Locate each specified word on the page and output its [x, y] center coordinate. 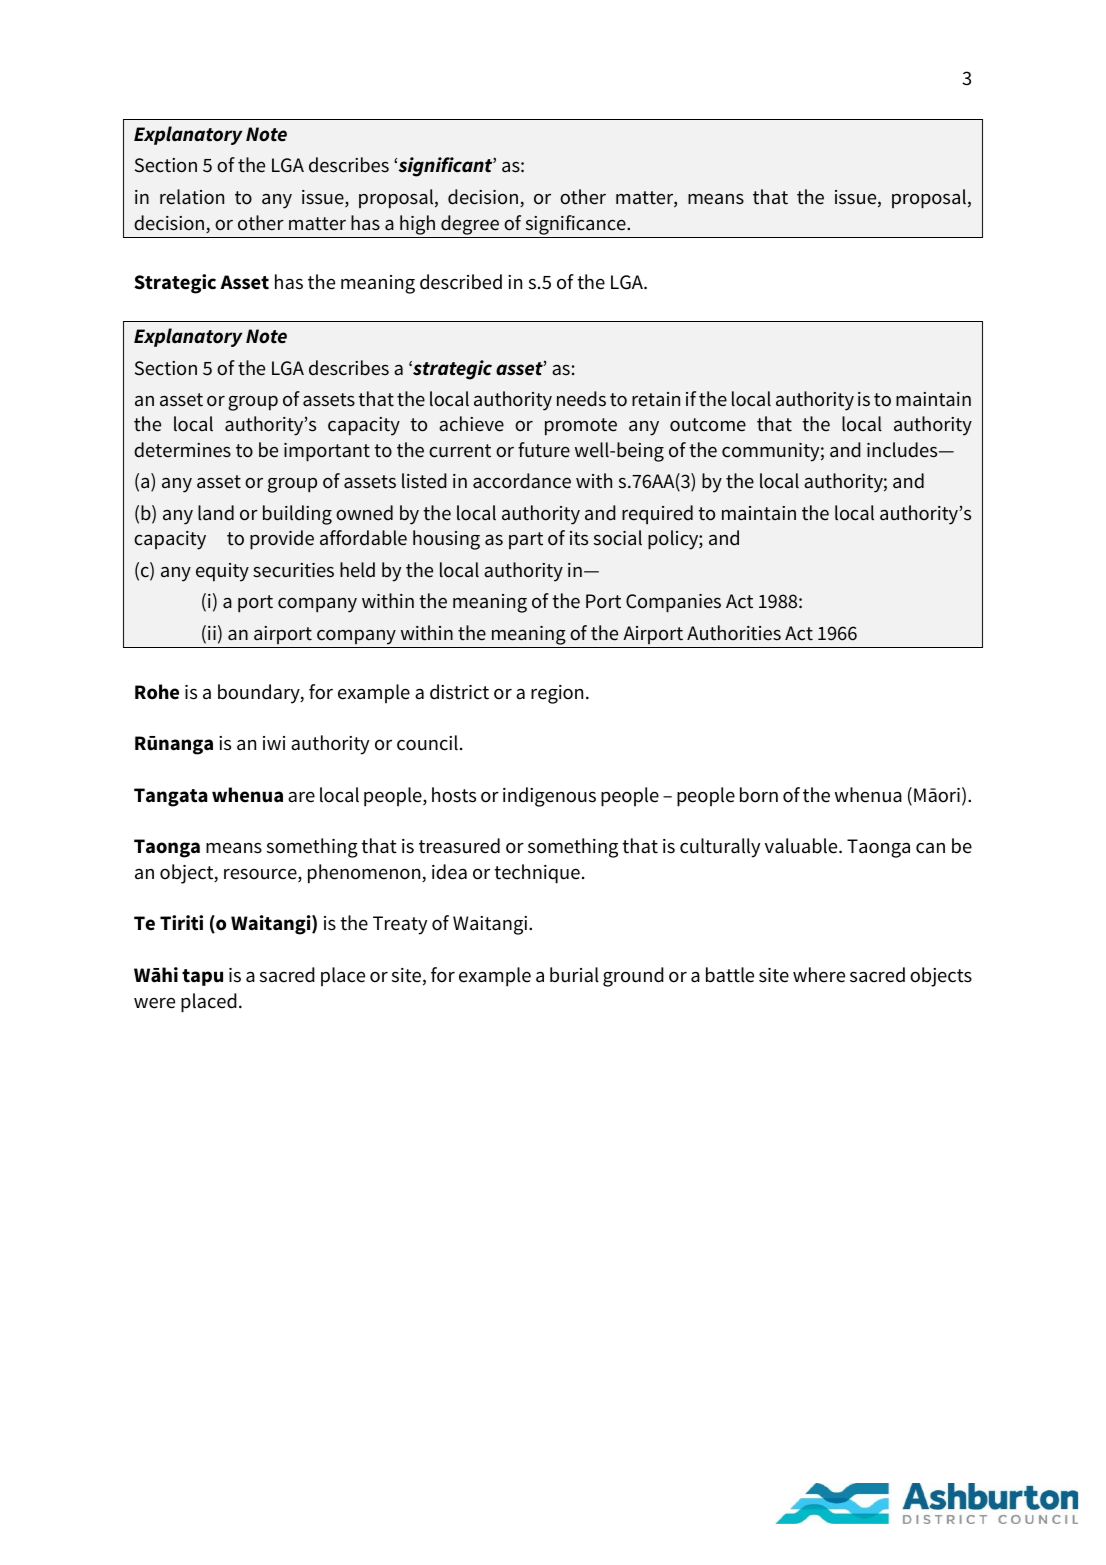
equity [222, 572]
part [526, 540]
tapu [202, 977]
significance [577, 225]
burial [574, 975]
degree [470, 225]
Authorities [734, 633]
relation [192, 197]
